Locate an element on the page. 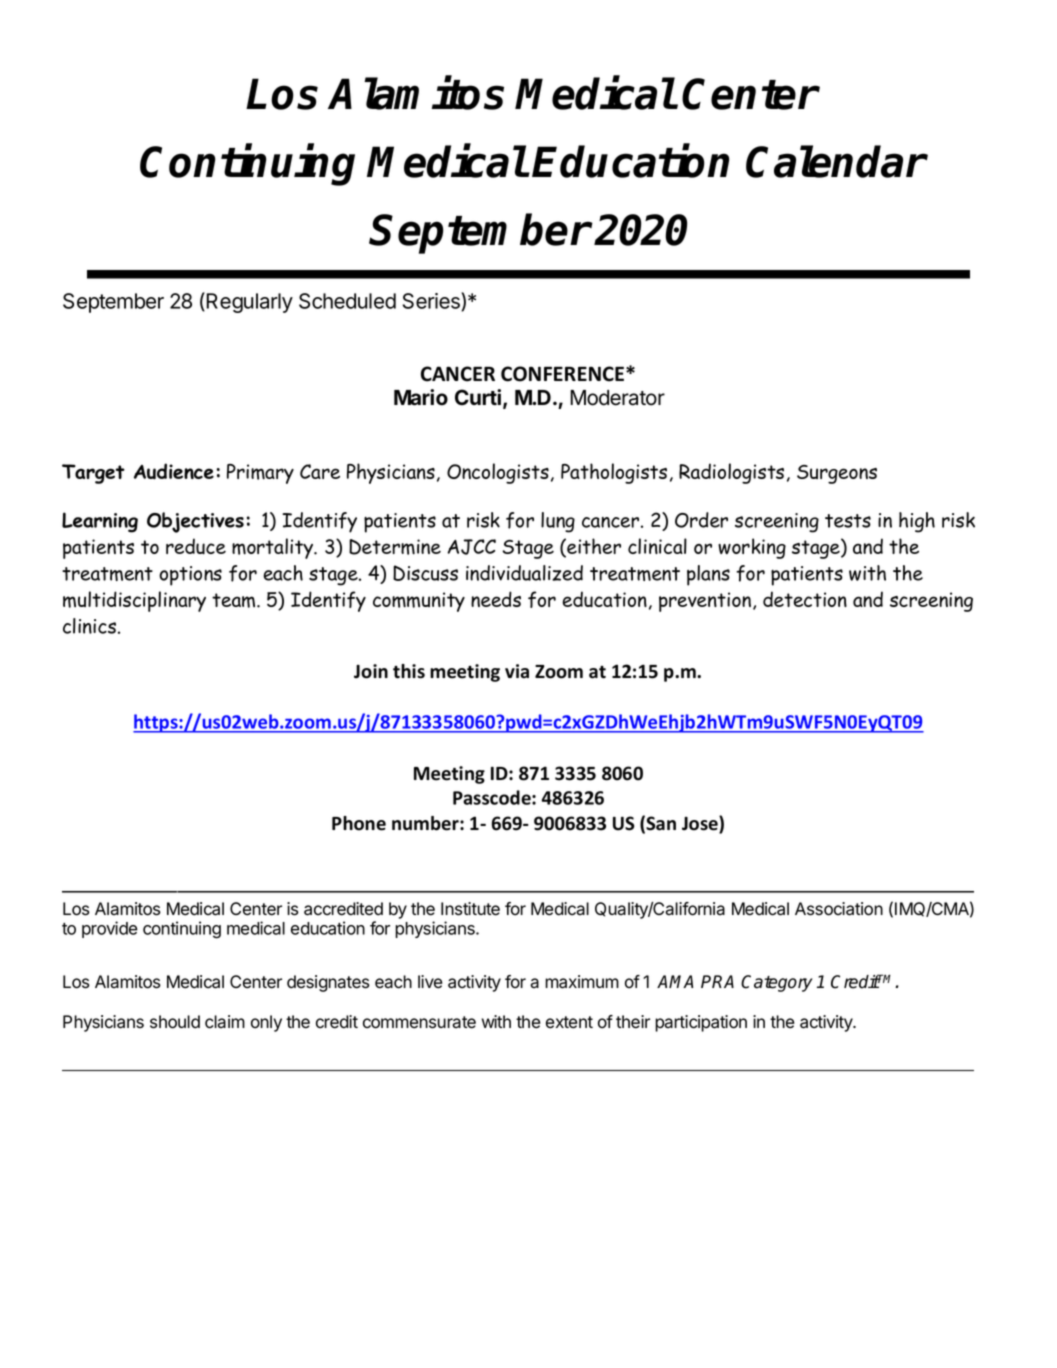  clinics is located at coordinates (91, 626).
